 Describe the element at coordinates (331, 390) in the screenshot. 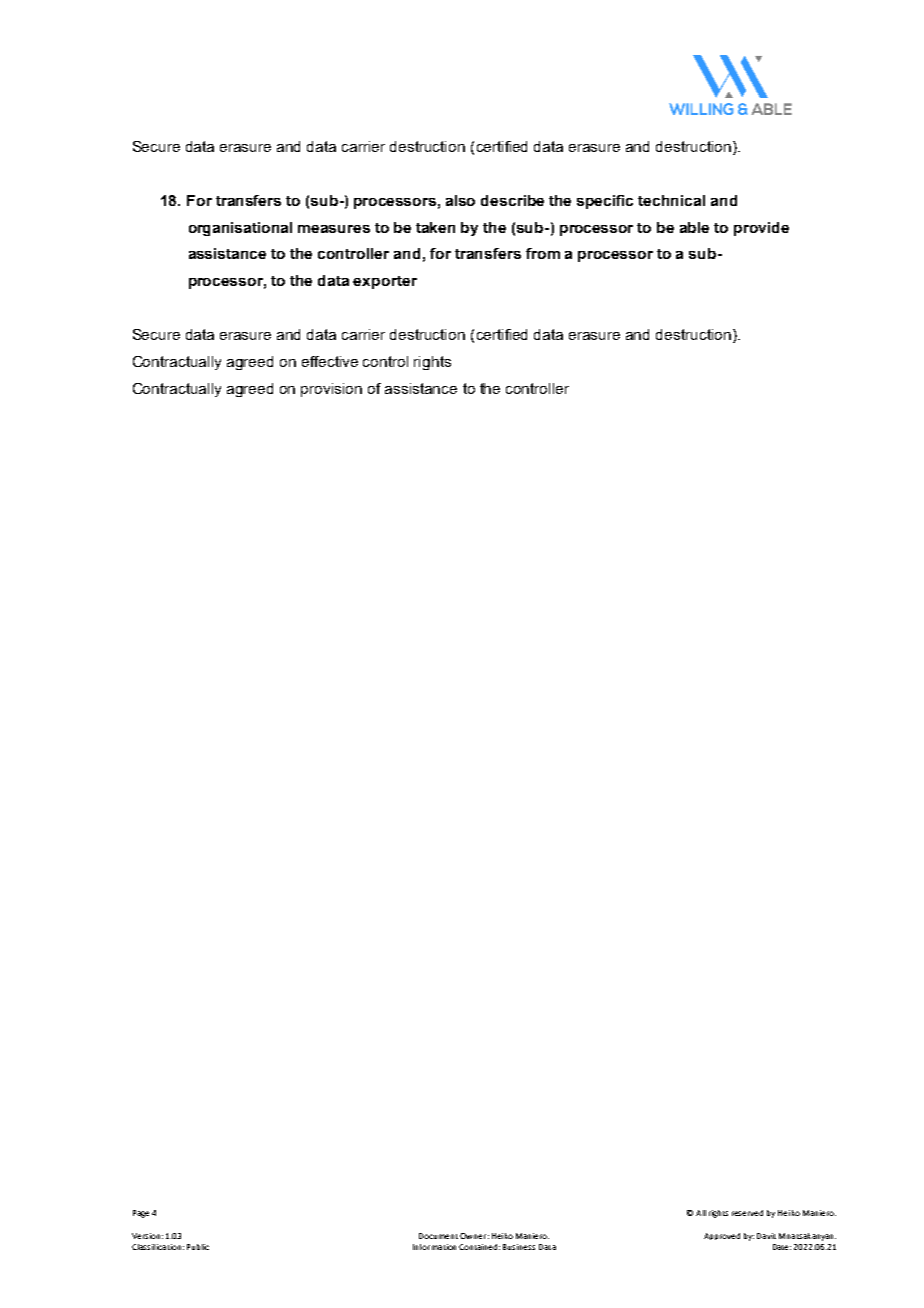

I see `provision` at that location.
